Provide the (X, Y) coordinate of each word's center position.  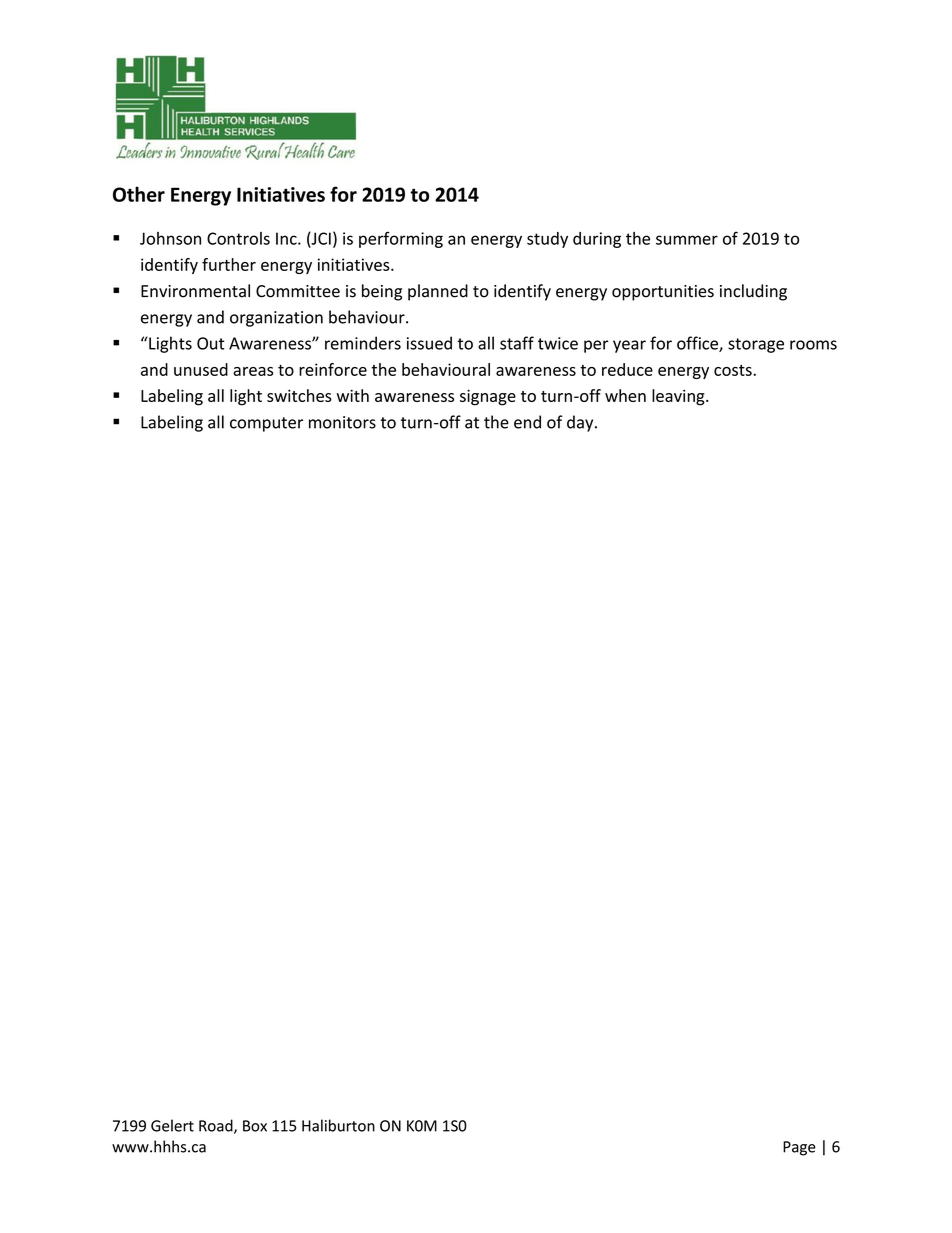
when (625, 395)
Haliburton (338, 1125)
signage (488, 397)
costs (734, 370)
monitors (342, 422)
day (581, 423)
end (527, 422)
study (547, 240)
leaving (679, 397)
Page (799, 1148)
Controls (238, 238)
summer (687, 240)
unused (201, 369)
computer (266, 424)
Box (255, 1126)
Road (217, 1126)
